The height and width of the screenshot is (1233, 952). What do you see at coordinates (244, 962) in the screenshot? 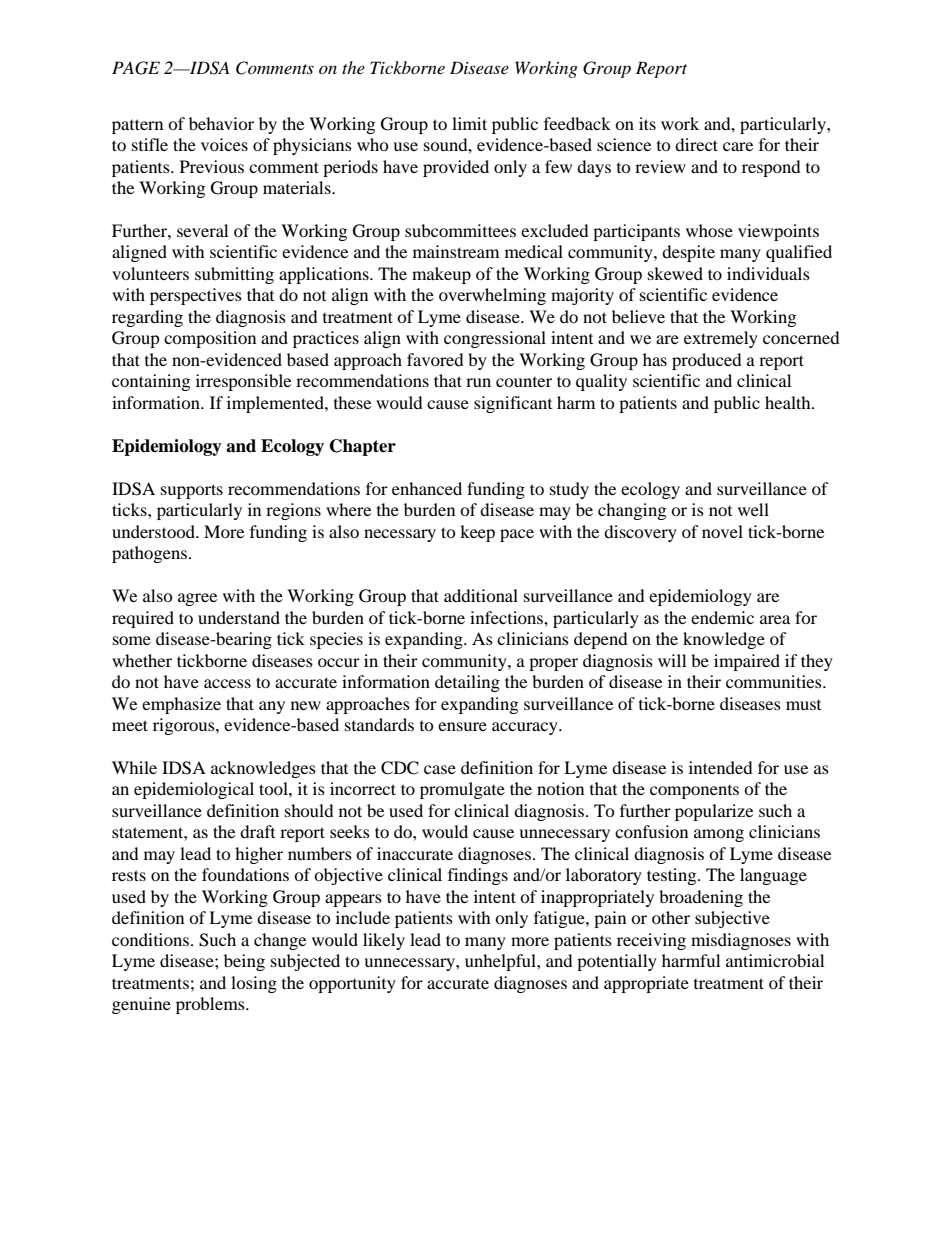
I see `being` at bounding box center [244, 962].
